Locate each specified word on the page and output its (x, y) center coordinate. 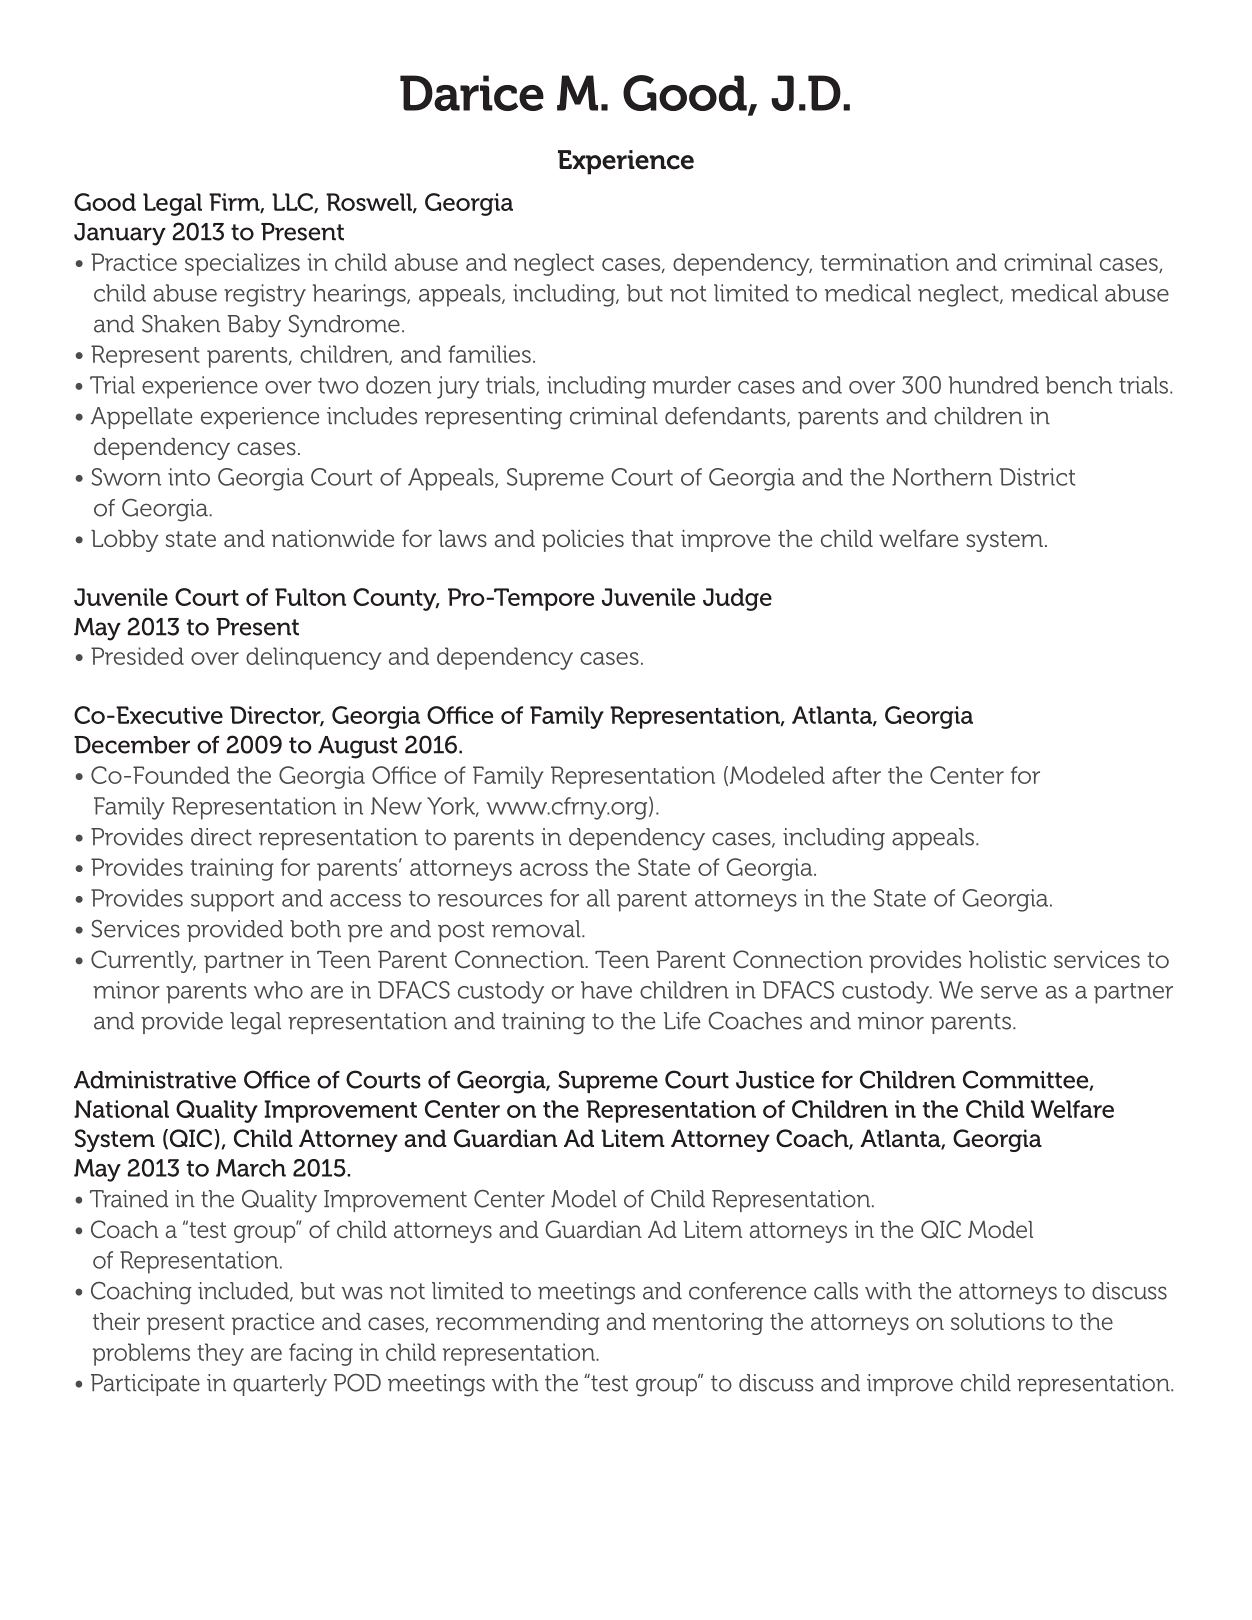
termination (884, 262)
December (132, 745)
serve (1009, 992)
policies (583, 541)
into (189, 477)
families (489, 354)
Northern (942, 477)
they (220, 1354)
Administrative (155, 1080)
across (554, 869)
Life (682, 1021)
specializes (242, 264)
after (856, 775)
